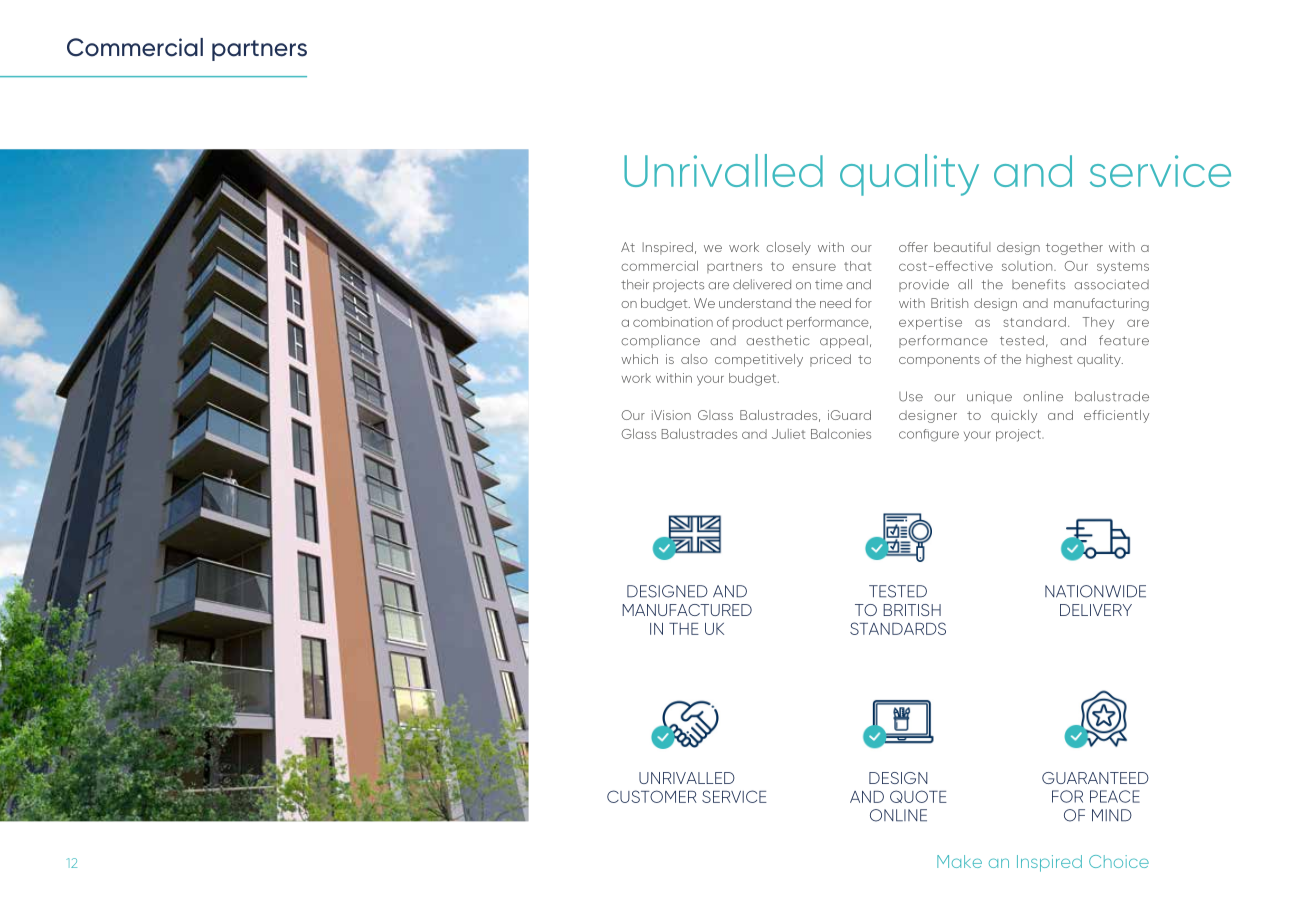 This screenshot has width=1308, height=924. Describe the element at coordinates (1119, 861) in the screenshot. I see `Choice` at that location.
